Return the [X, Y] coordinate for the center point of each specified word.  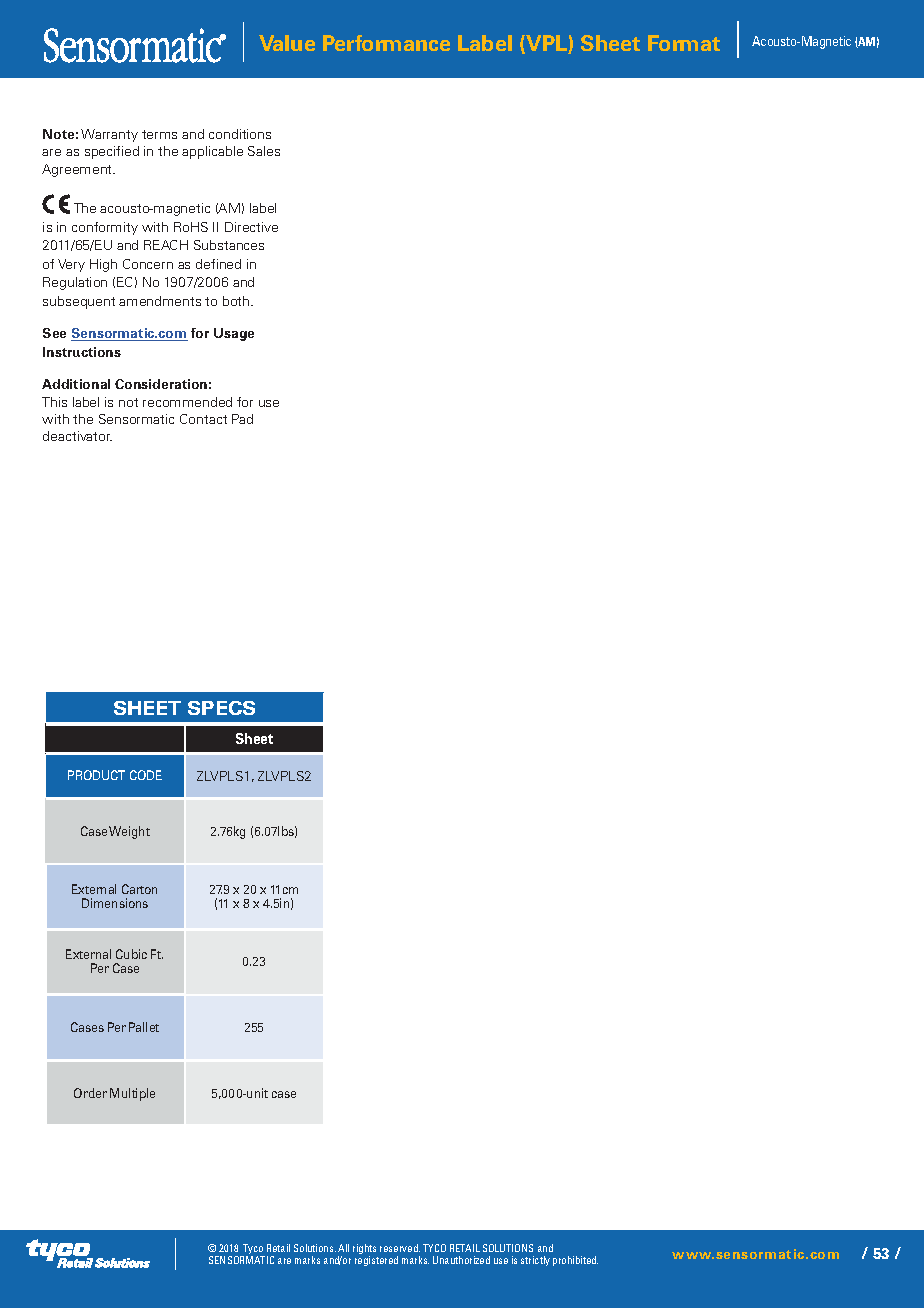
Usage [234, 334]
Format [684, 43]
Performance [386, 43]
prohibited [575, 1261]
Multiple [132, 1094]
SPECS [221, 708]
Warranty [109, 135]
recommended [187, 402]
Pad [242, 419]
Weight [129, 832]
